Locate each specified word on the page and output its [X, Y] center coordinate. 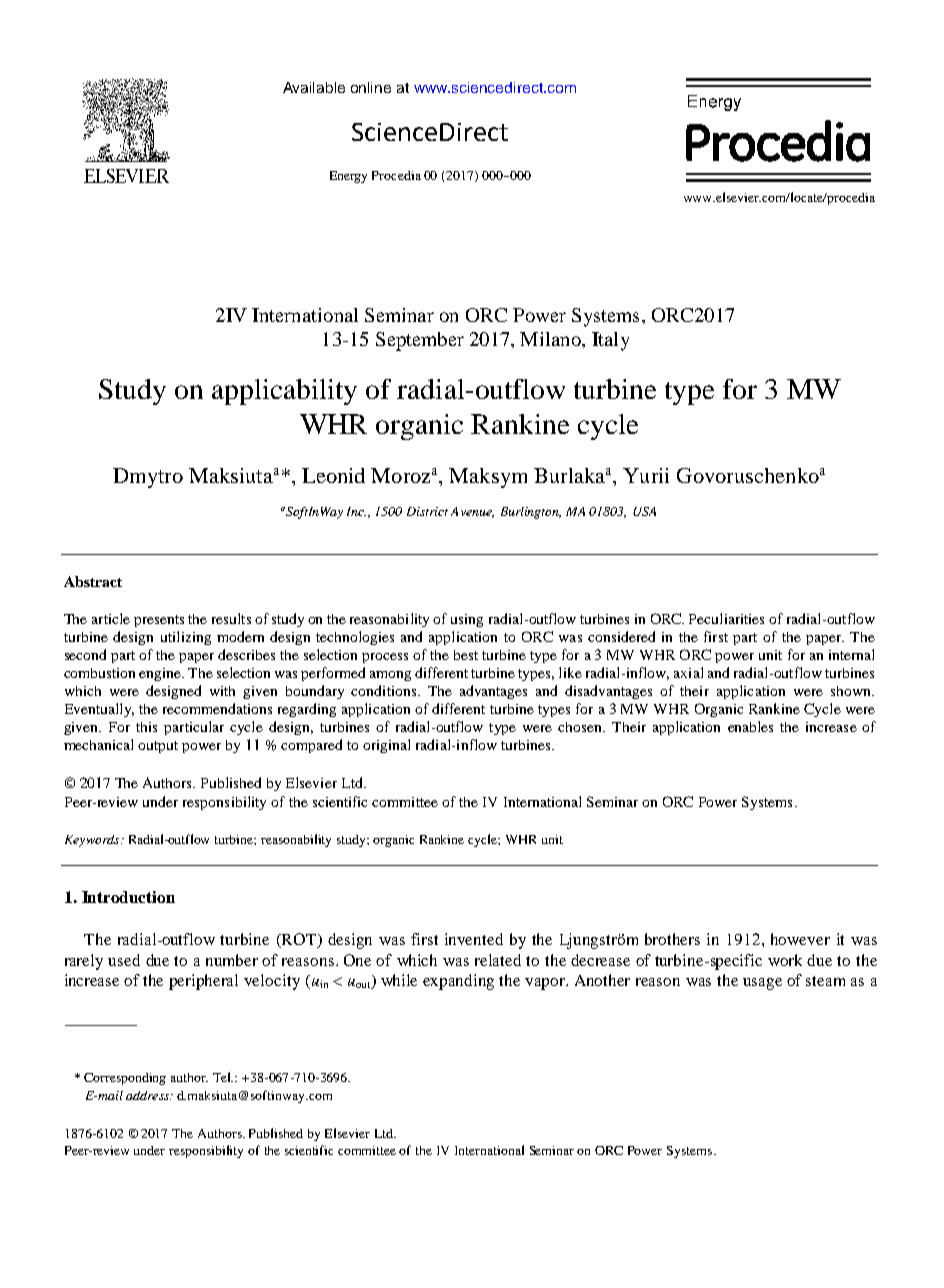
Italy [610, 341]
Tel [223, 1077]
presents [159, 621]
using [467, 620]
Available [314, 87]
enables [750, 726]
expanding [458, 982]
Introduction [128, 897]
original [386, 746]
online [371, 87]
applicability [284, 392]
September [420, 341]
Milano [551, 339]
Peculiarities [726, 618]
